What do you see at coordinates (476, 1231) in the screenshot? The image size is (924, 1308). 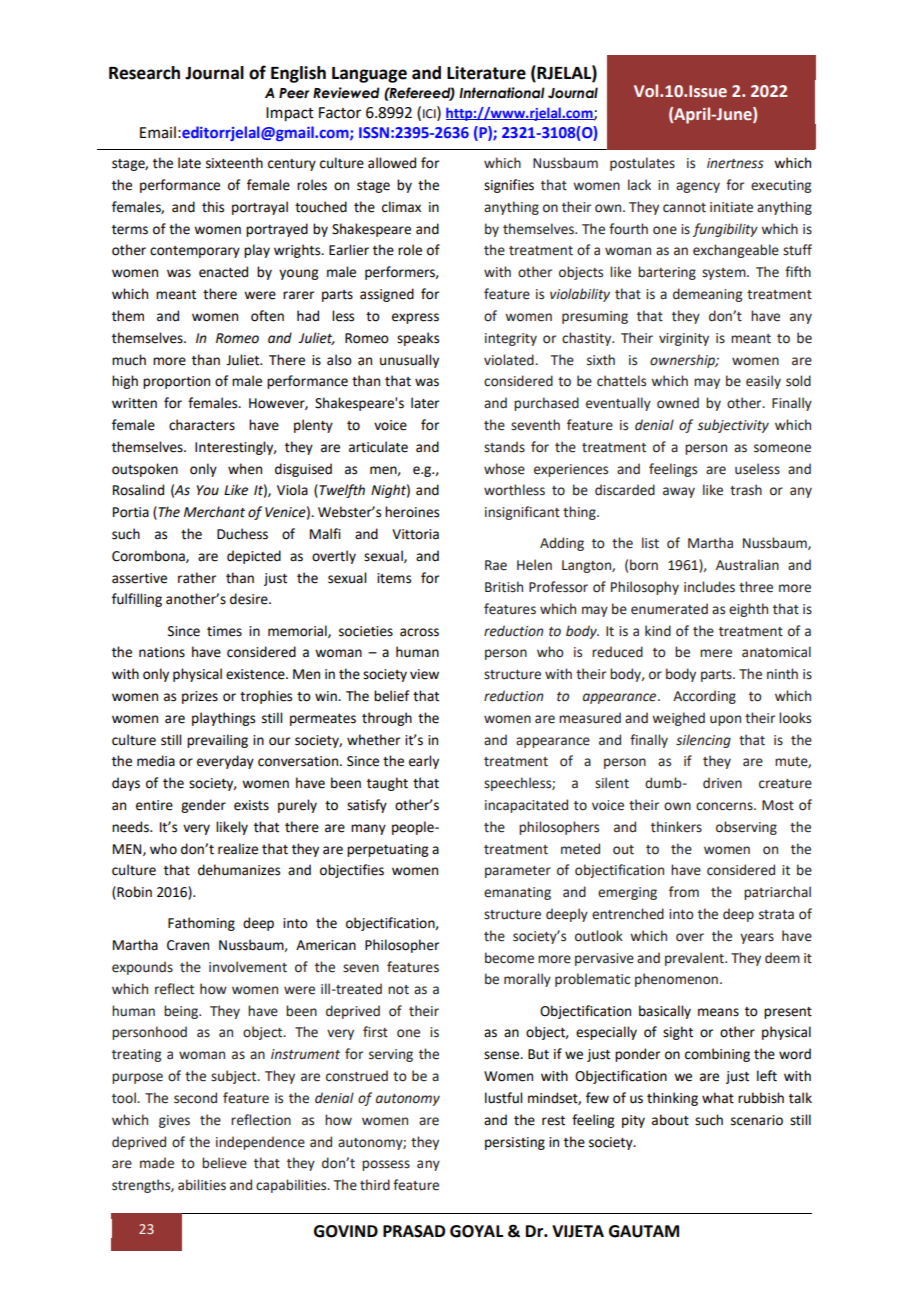 I see `GOYAL` at bounding box center [476, 1231].
